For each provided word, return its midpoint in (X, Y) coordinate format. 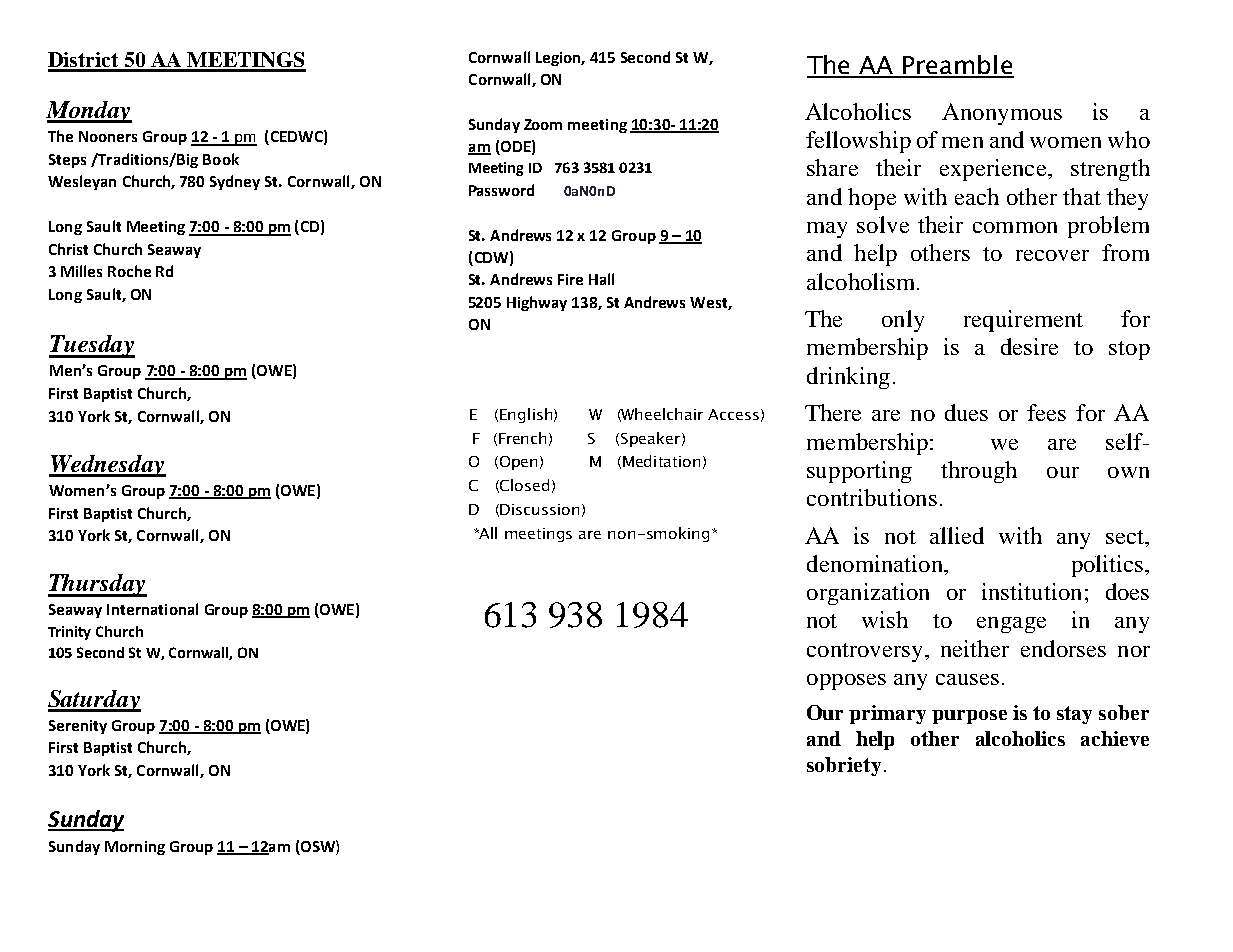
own (1128, 472)
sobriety (844, 766)
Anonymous (1002, 114)
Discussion (539, 509)
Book (221, 159)
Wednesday (107, 466)
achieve (1115, 738)
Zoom (543, 124)
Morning (135, 848)
